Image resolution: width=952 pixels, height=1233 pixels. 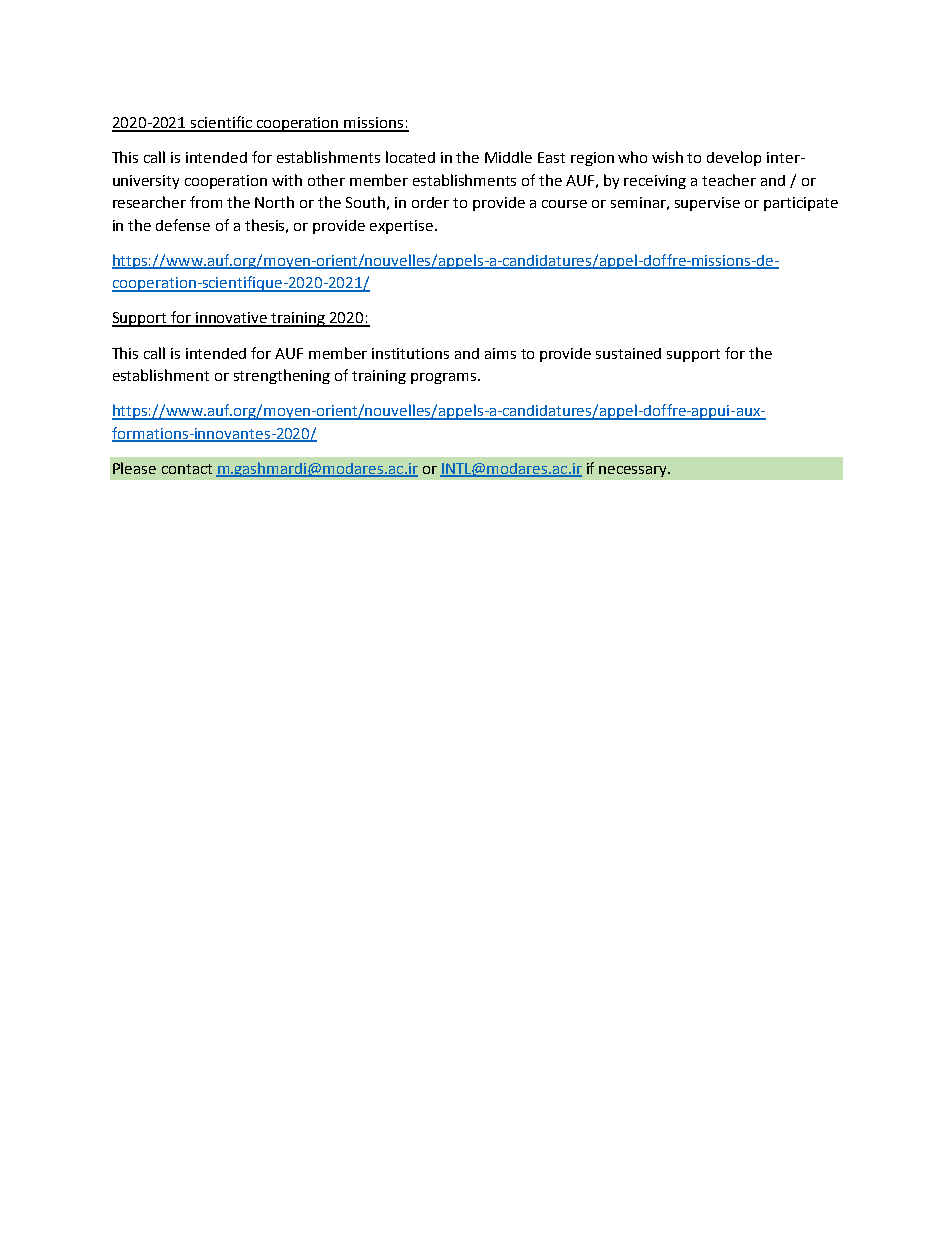 What do you see at coordinates (734, 158) in the image?
I see `develop` at bounding box center [734, 158].
